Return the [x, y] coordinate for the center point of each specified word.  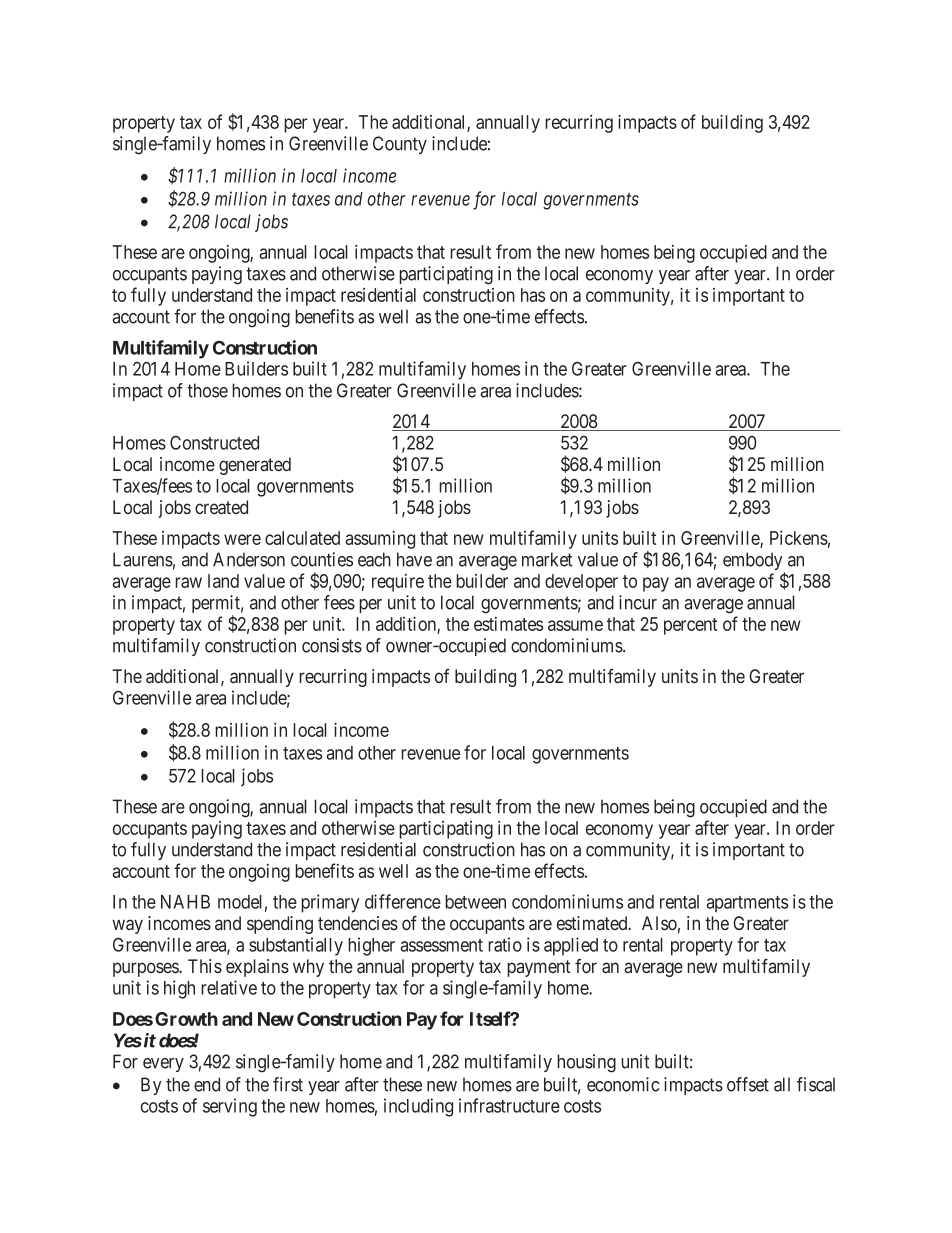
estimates [508, 624]
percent [690, 626]
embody [754, 562]
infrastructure [509, 1105]
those [207, 390]
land [223, 581]
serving [230, 1107]
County [400, 145]
